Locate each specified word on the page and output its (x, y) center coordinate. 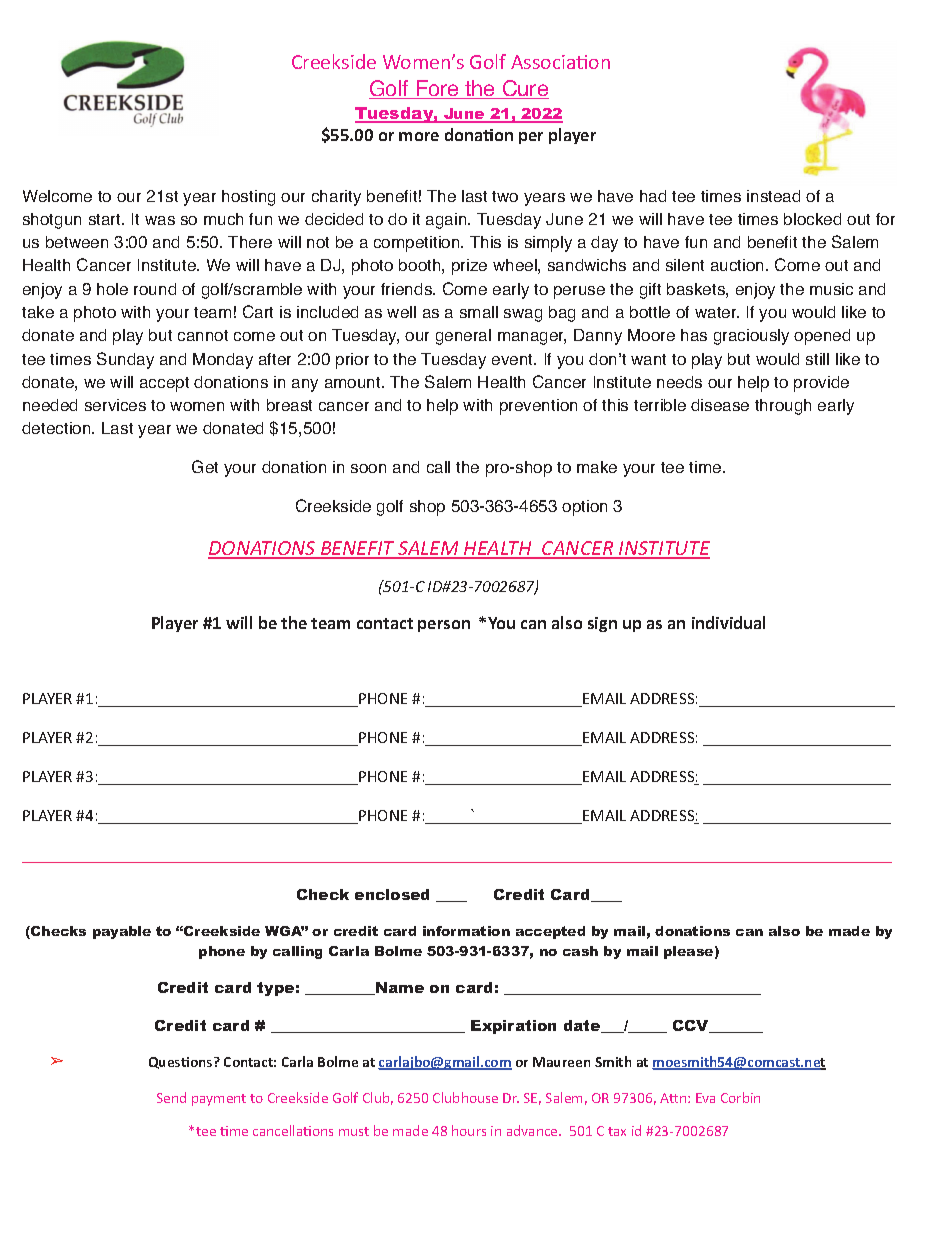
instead (773, 196)
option (584, 508)
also (784, 931)
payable (122, 932)
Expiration (513, 1027)
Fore (437, 89)
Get (205, 466)
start (106, 219)
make (597, 467)
